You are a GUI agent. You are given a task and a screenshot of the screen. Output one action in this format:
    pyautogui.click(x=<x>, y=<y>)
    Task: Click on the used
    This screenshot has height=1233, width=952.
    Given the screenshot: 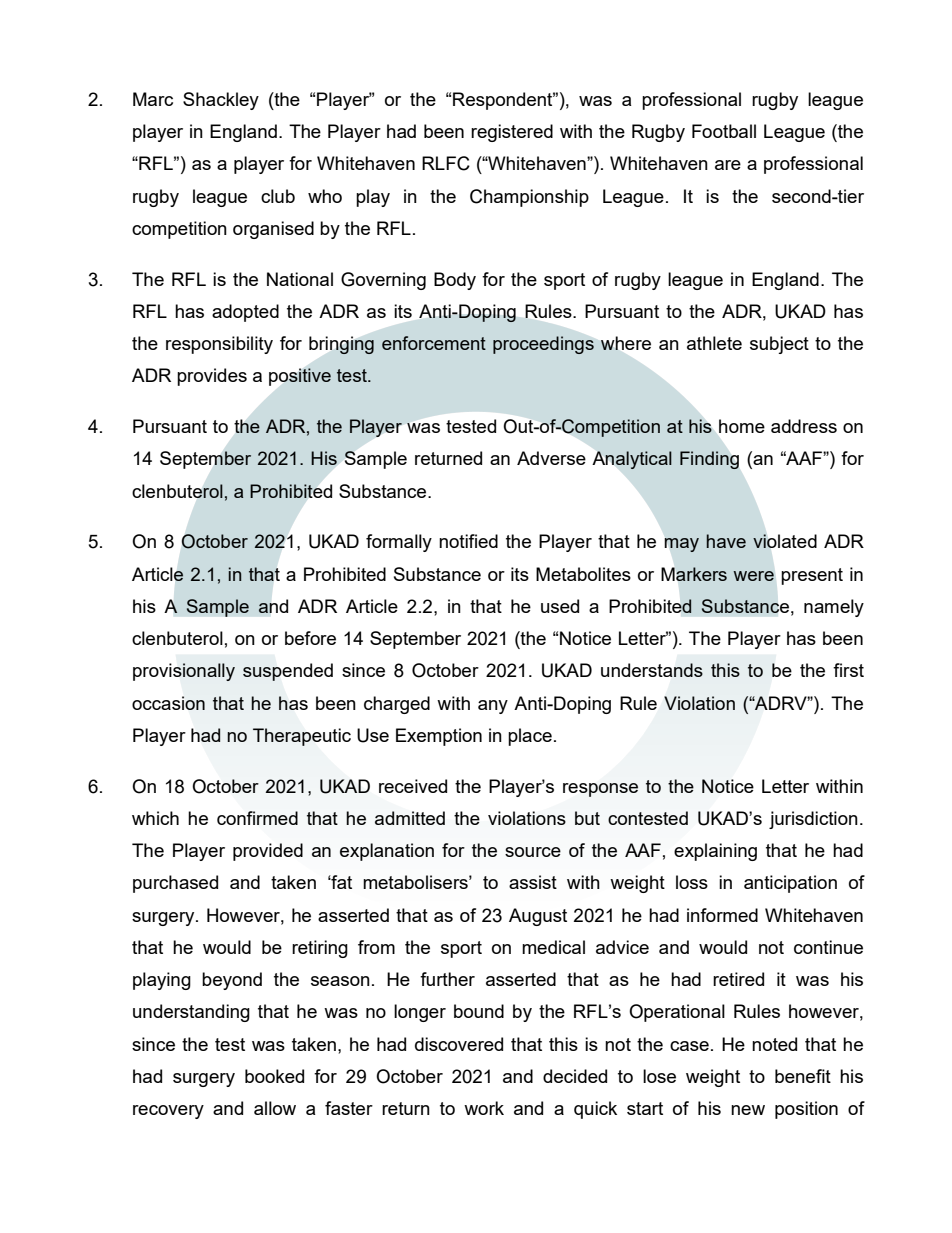 What is the action you would take?
    pyautogui.click(x=560, y=606)
